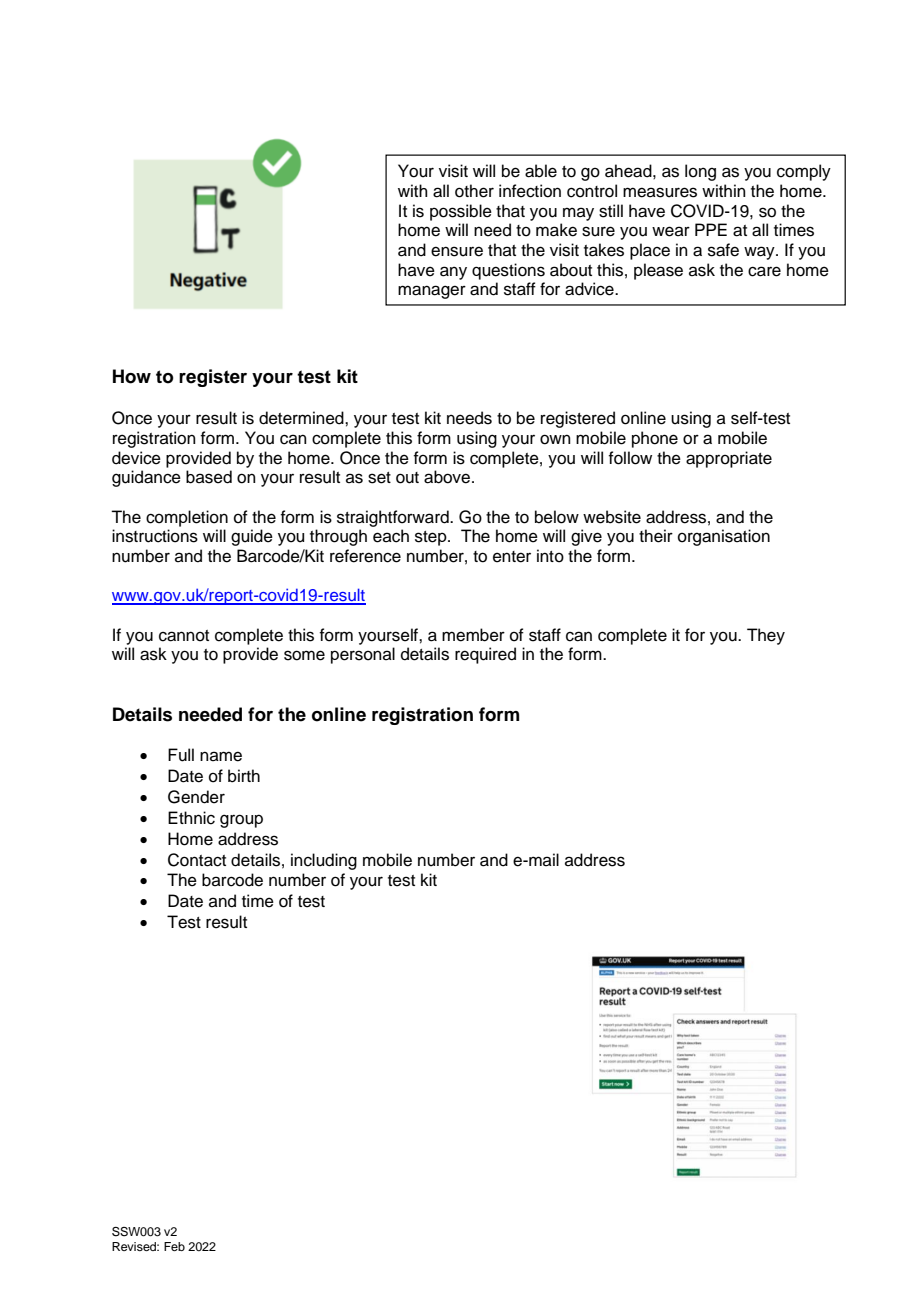 Image resolution: width=924 pixels, height=1308 pixels. What do you see at coordinates (461, 212) in the document?
I see `possible` at bounding box center [461, 212].
